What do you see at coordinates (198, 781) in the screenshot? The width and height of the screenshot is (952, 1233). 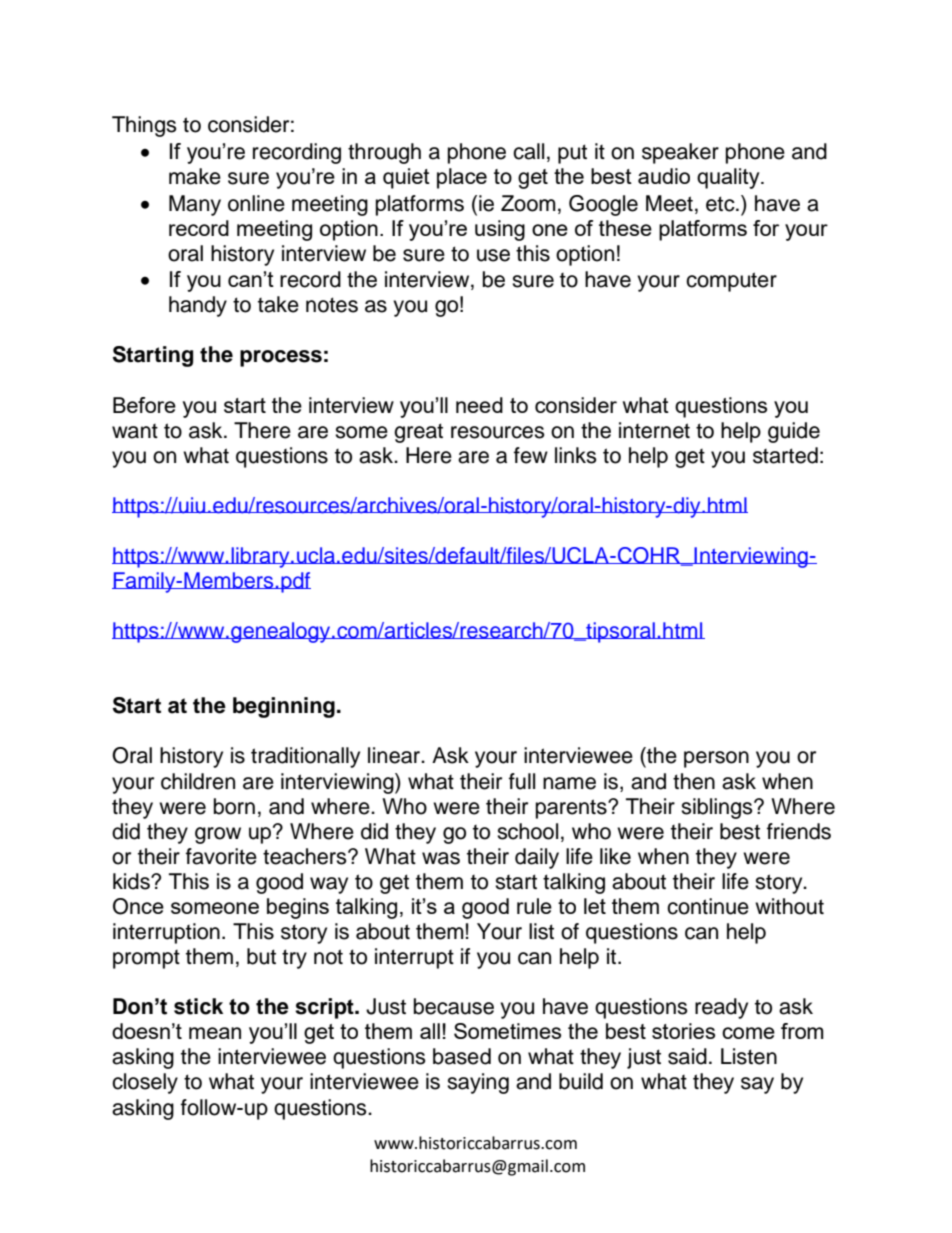 I see `children` at bounding box center [198, 781].
